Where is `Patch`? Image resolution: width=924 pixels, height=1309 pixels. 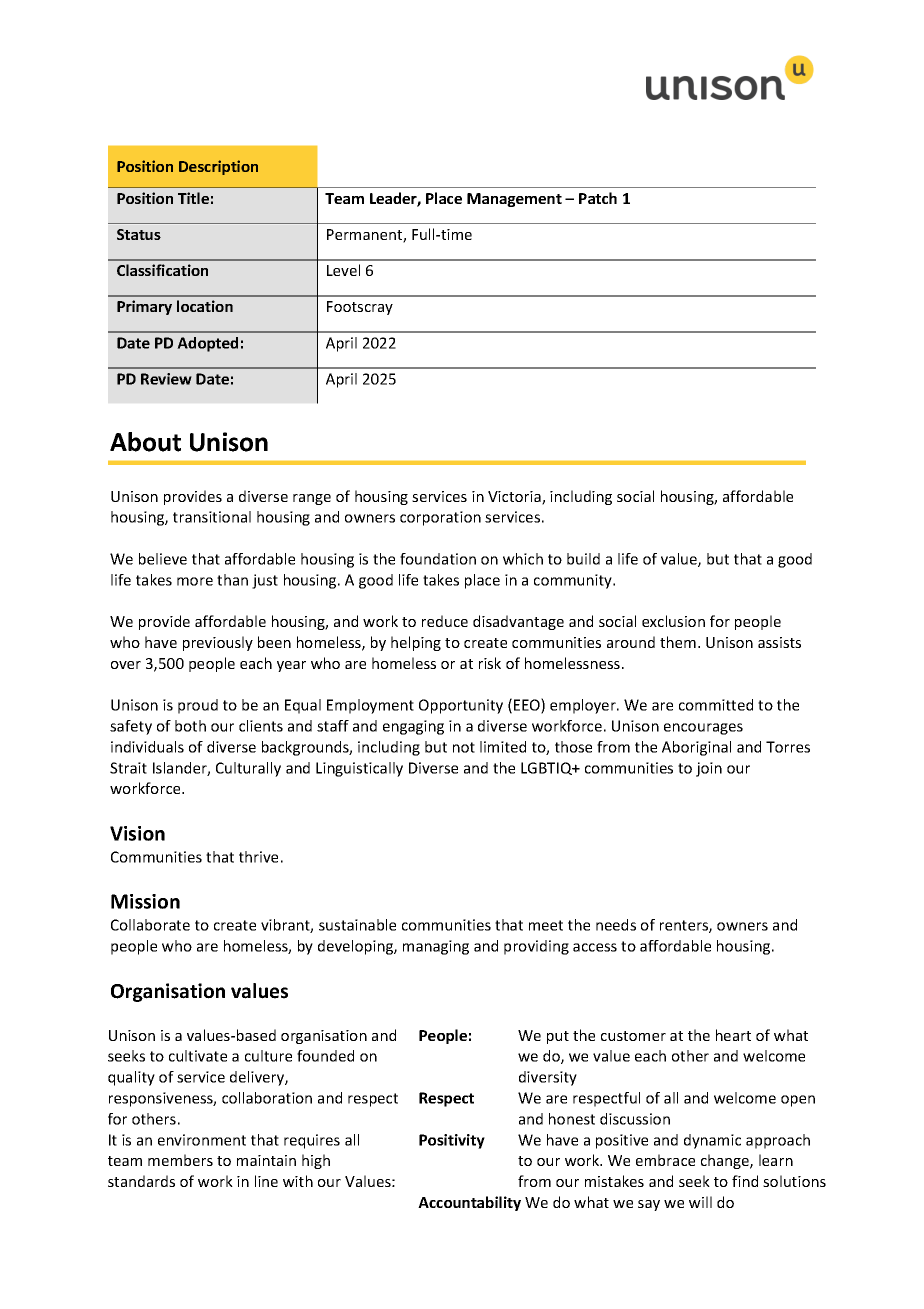 Patch is located at coordinates (598, 198).
